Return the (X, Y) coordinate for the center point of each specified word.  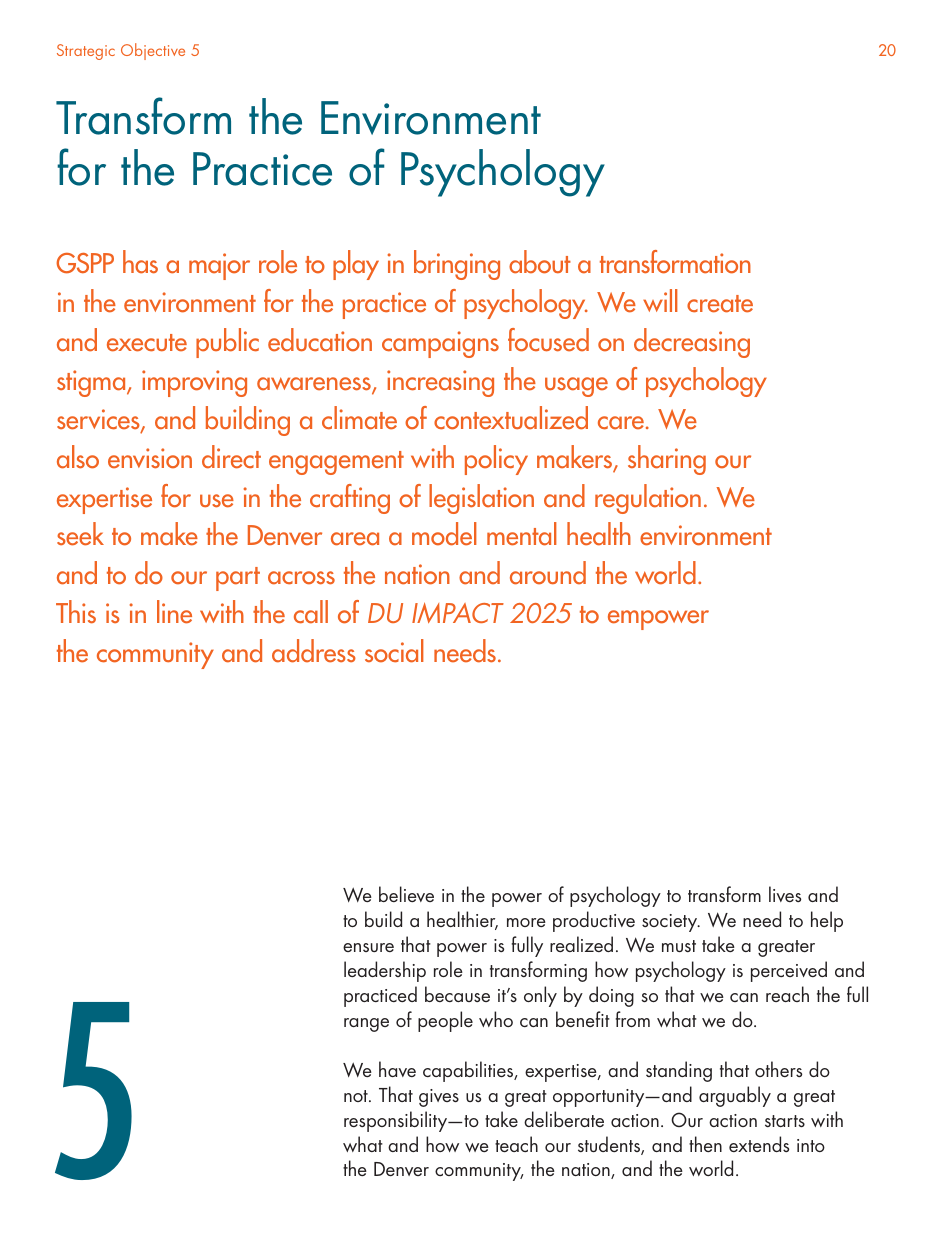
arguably (735, 1096)
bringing (457, 265)
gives (439, 1098)
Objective (153, 51)
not (357, 1096)
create (720, 304)
